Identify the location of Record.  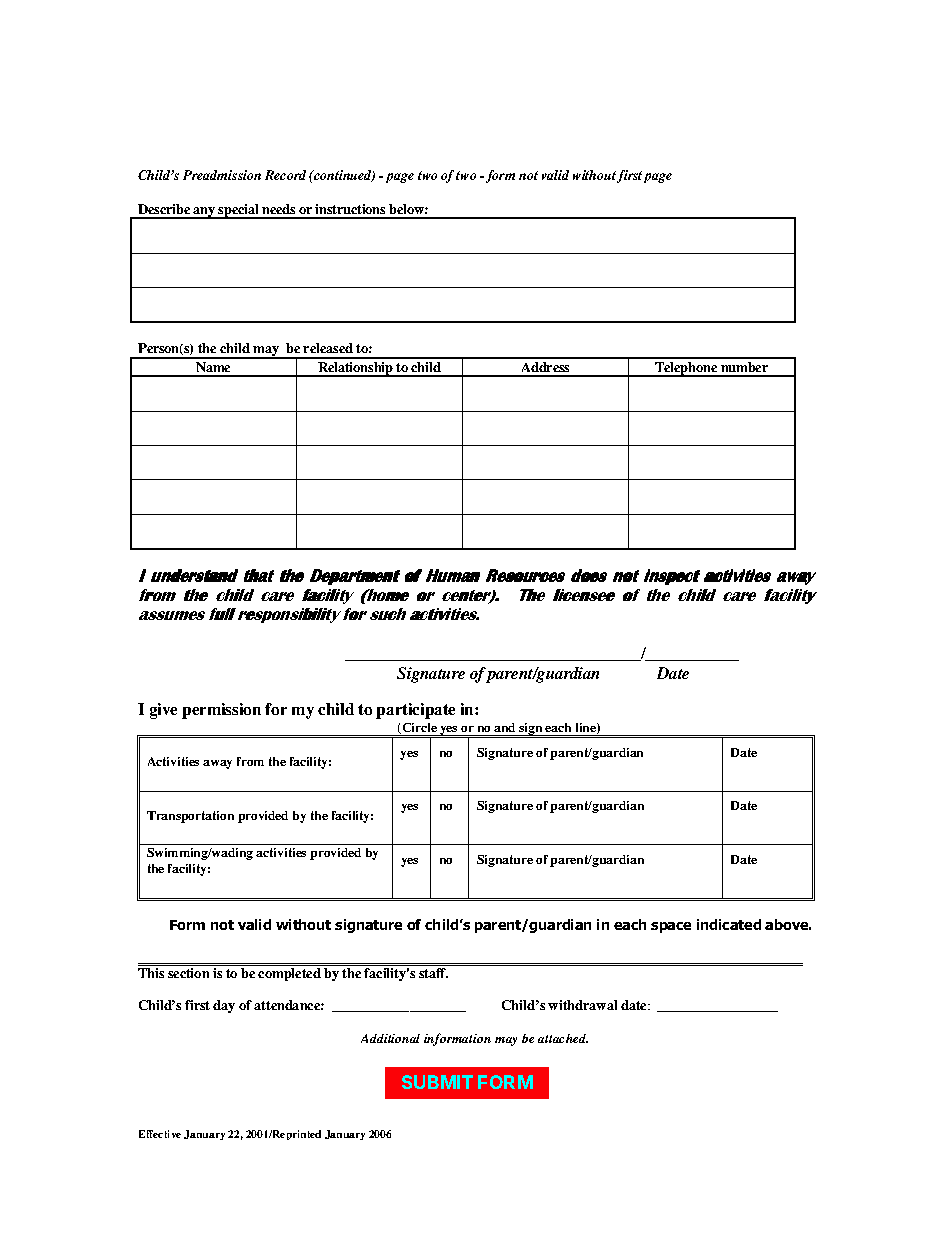
(285, 175).
